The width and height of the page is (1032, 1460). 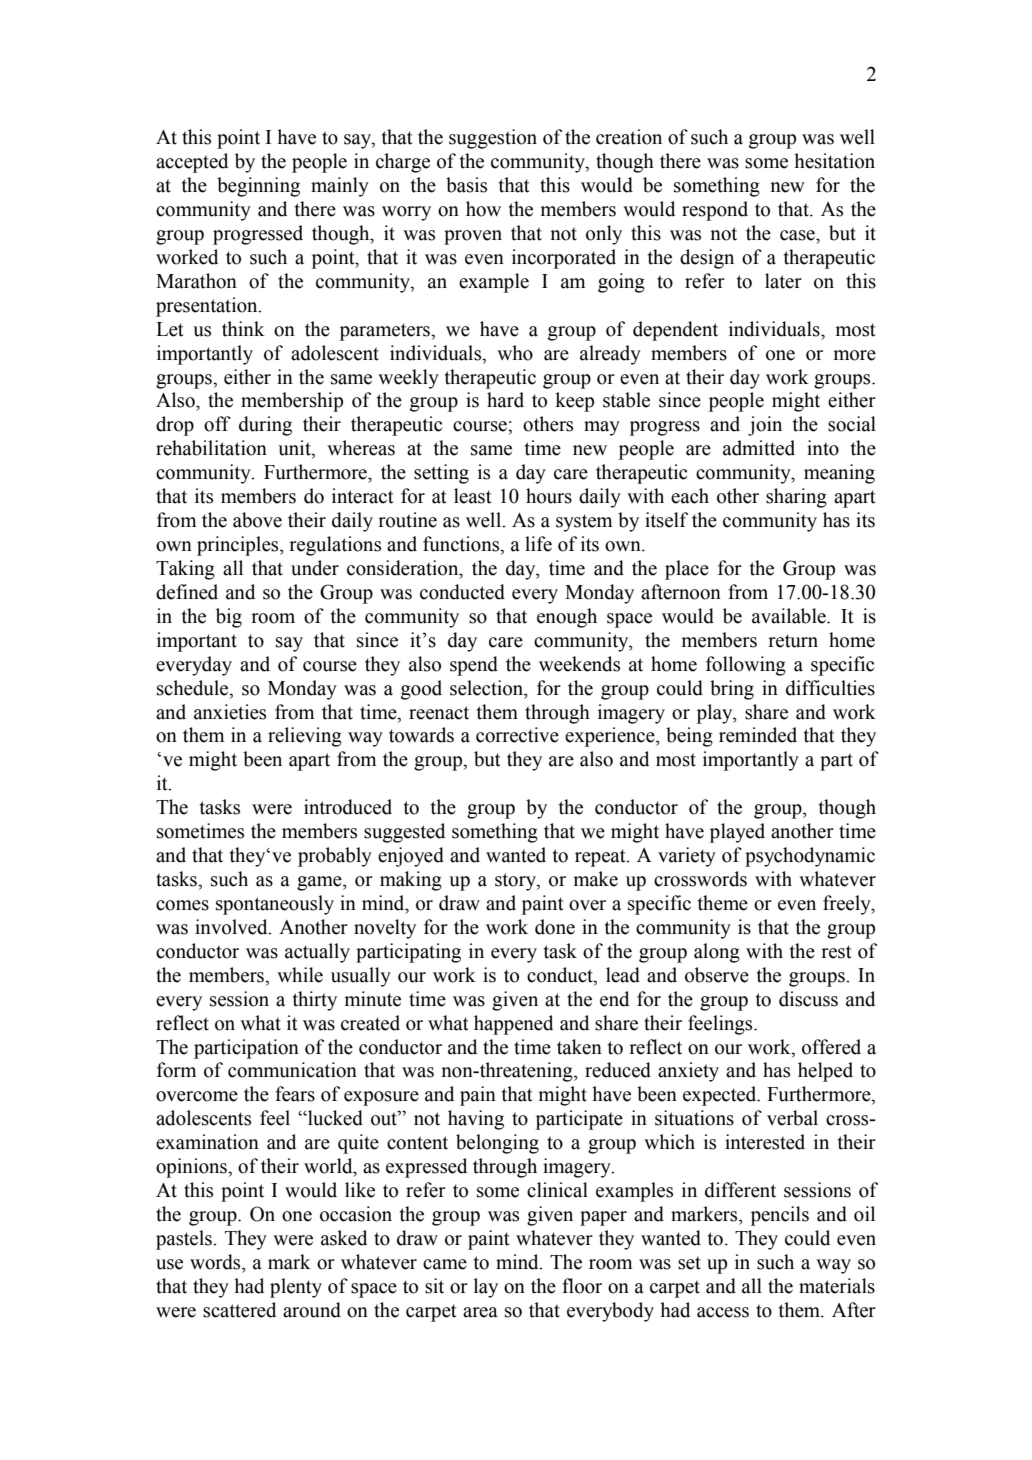 I want to click on bring, so click(x=732, y=690).
